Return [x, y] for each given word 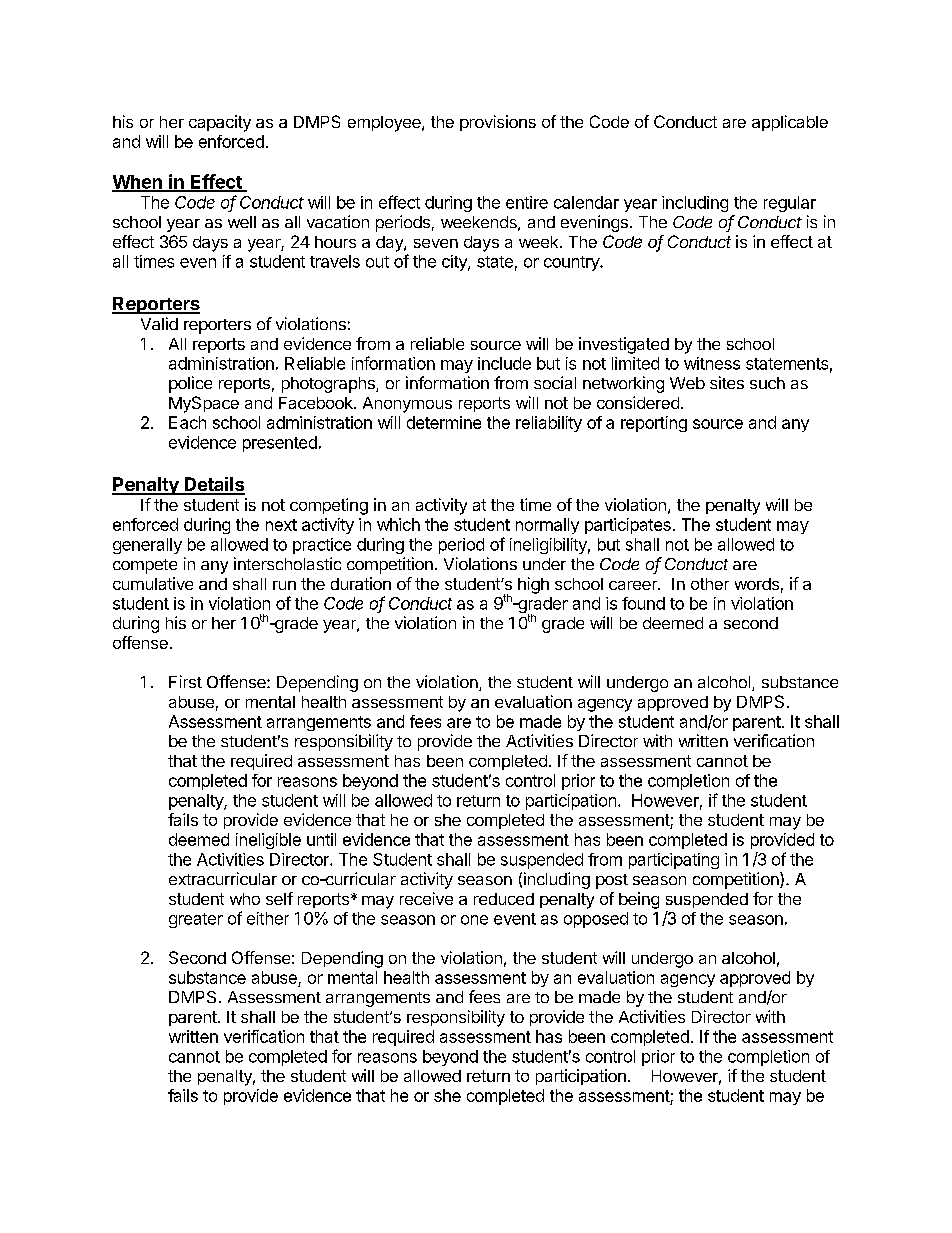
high [533, 585]
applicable [790, 123]
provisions [498, 123]
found [643, 603]
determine [444, 422]
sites [727, 382]
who [245, 899]
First [185, 681]
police [190, 384]
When [138, 183]
